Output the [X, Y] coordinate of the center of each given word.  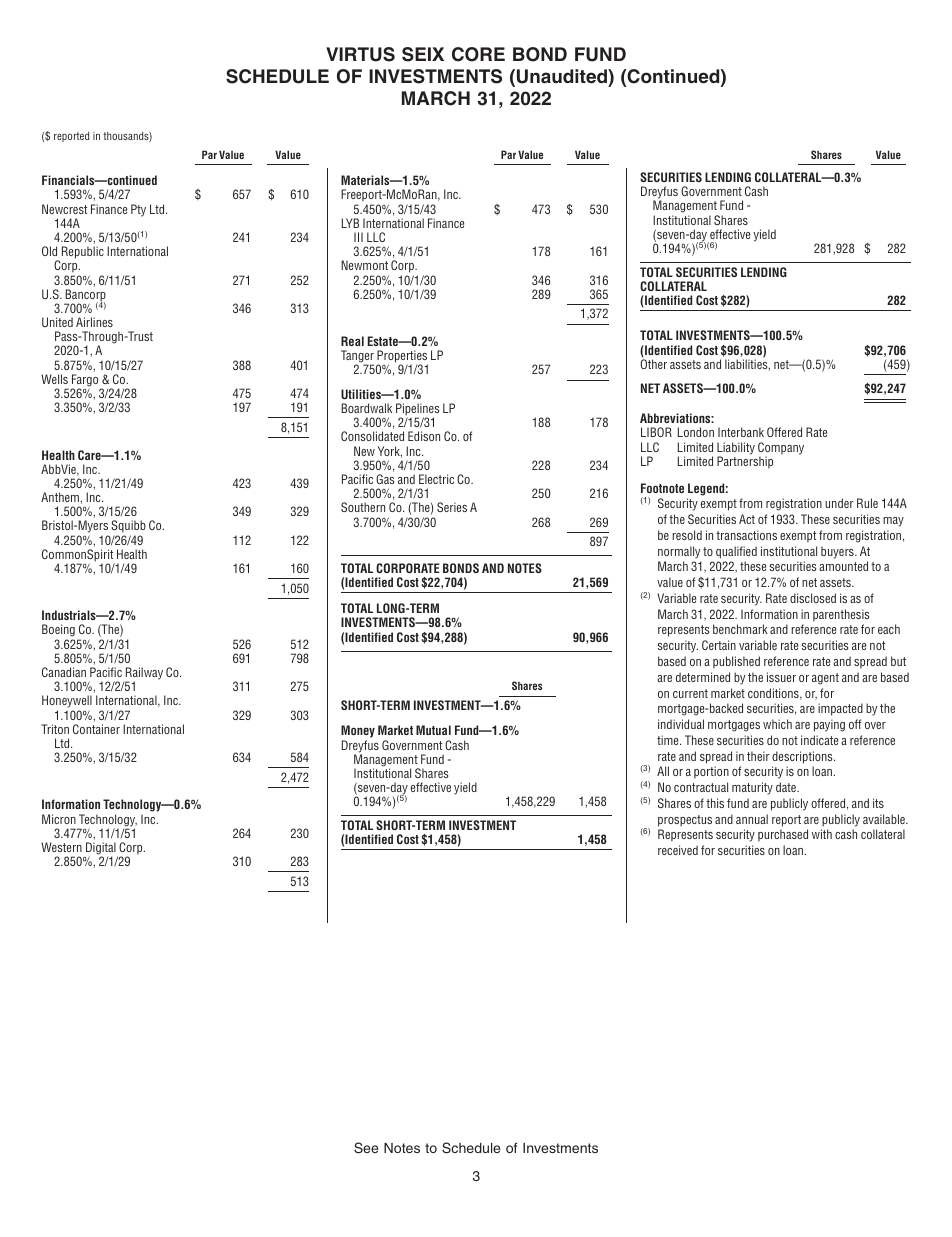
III [358, 237]
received [678, 850]
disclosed [813, 598]
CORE [478, 54]
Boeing [58, 632]
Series [452, 507]
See [366, 1148]
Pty [138, 210]
